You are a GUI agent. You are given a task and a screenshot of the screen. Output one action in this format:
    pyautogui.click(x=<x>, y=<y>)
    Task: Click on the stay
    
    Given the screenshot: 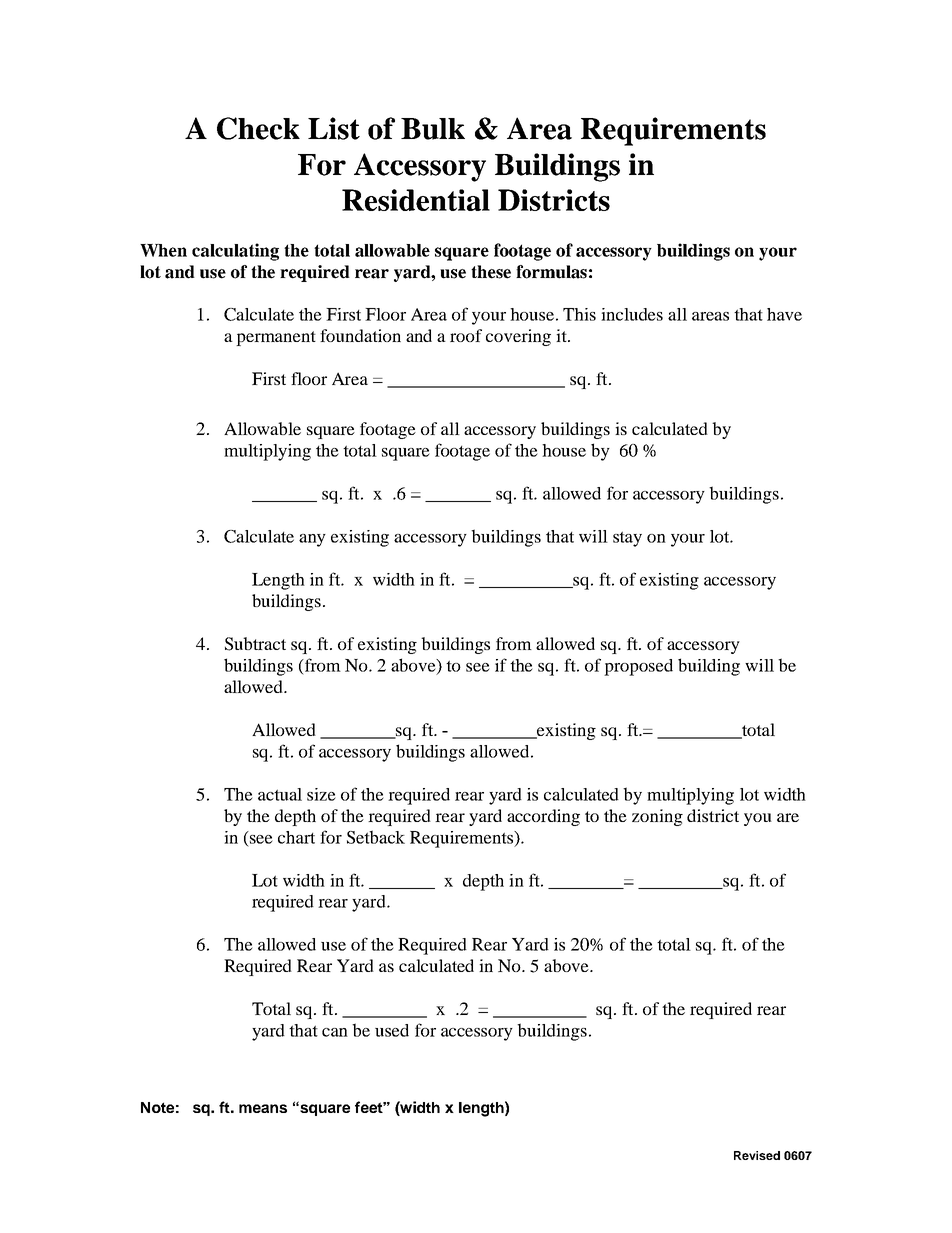 What is the action you would take?
    pyautogui.click(x=627, y=539)
